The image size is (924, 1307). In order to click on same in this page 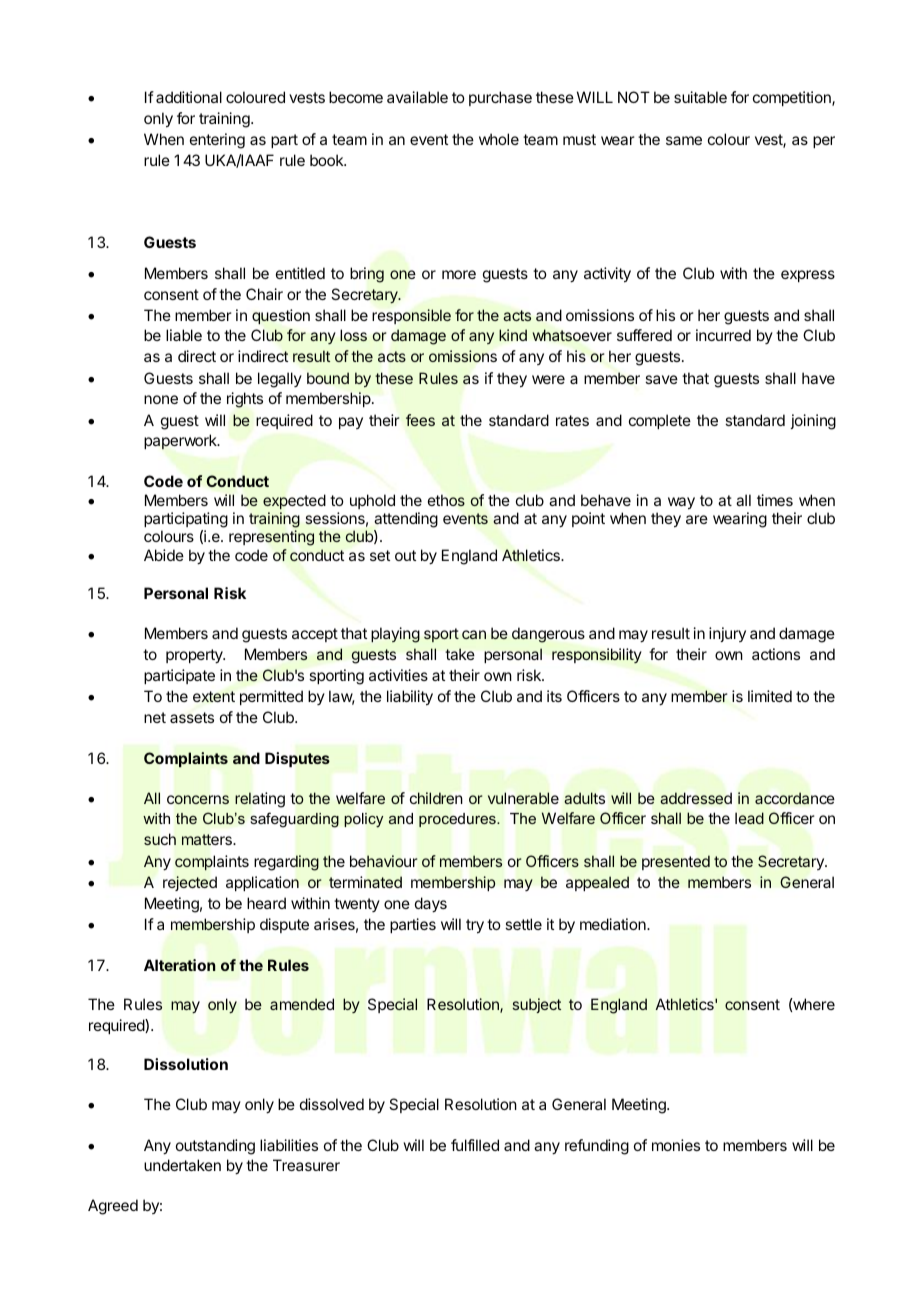, I will do `click(684, 140)`.
